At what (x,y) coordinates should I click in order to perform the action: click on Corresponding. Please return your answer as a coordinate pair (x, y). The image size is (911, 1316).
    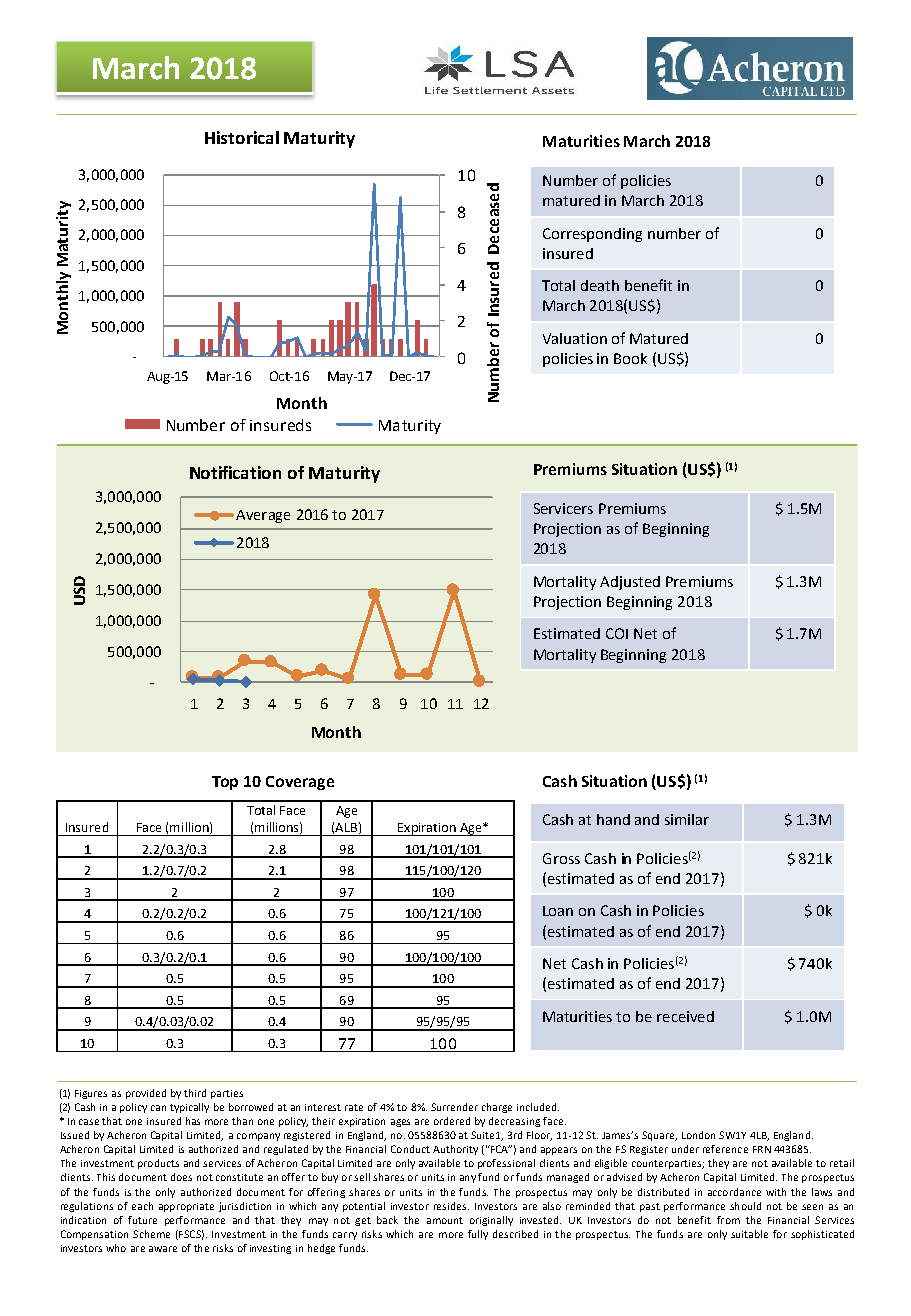
    Looking at the image, I should click on (592, 235).
